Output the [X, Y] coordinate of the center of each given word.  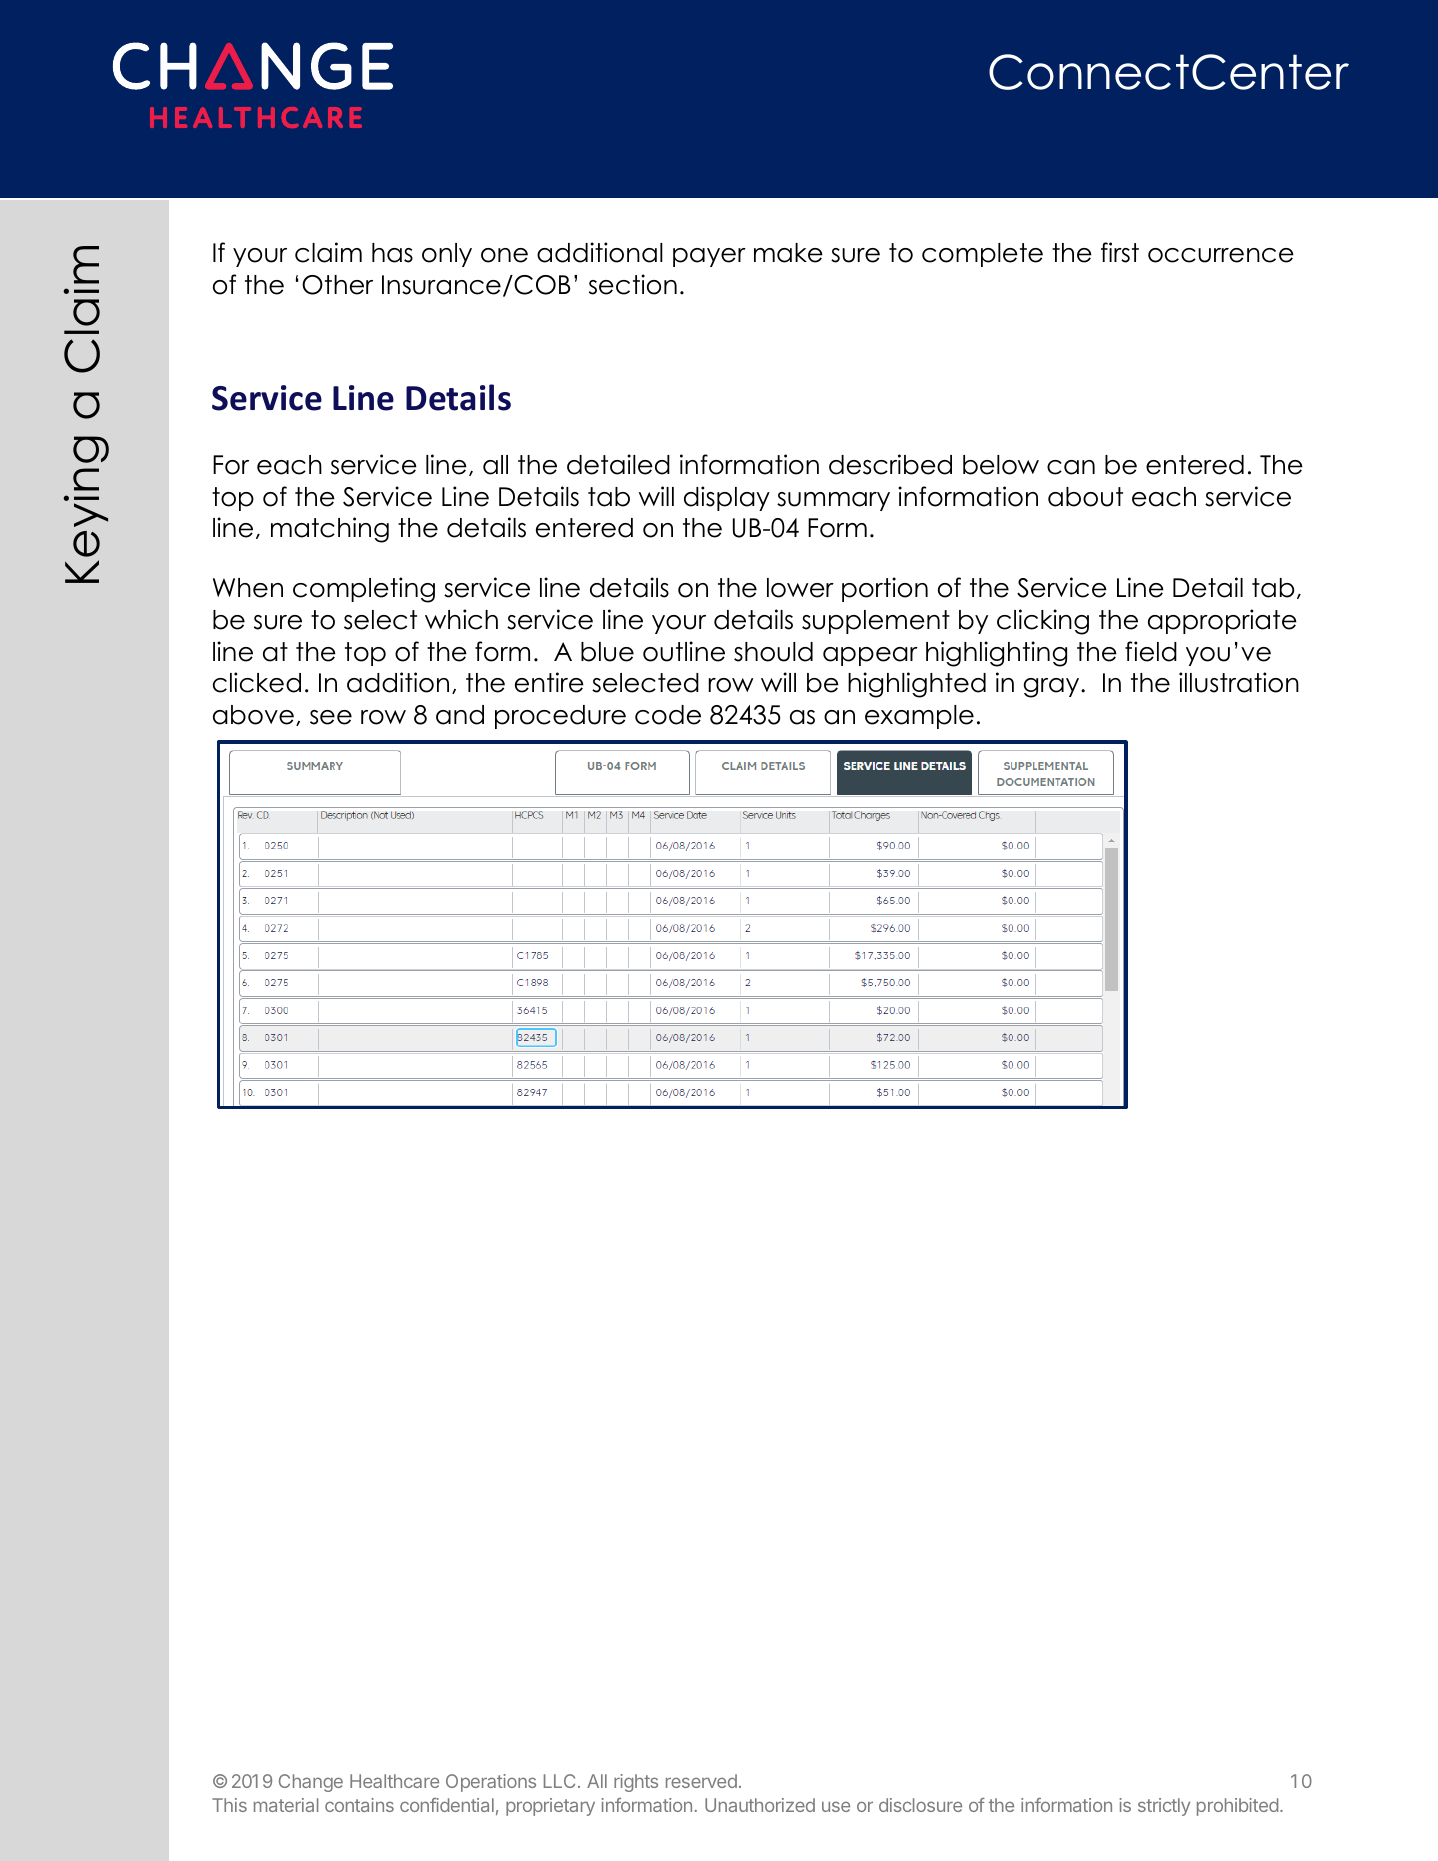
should [773, 652]
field [1151, 651]
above [253, 715]
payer [709, 257]
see [331, 717]
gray [1053, 688]
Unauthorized [760, 1805]
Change [311, 1783]
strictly [1164, 1807]
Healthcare [394, 1781]
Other [337, 285]
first [1120, 252]
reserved [701, 1781]
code [668, 715]
